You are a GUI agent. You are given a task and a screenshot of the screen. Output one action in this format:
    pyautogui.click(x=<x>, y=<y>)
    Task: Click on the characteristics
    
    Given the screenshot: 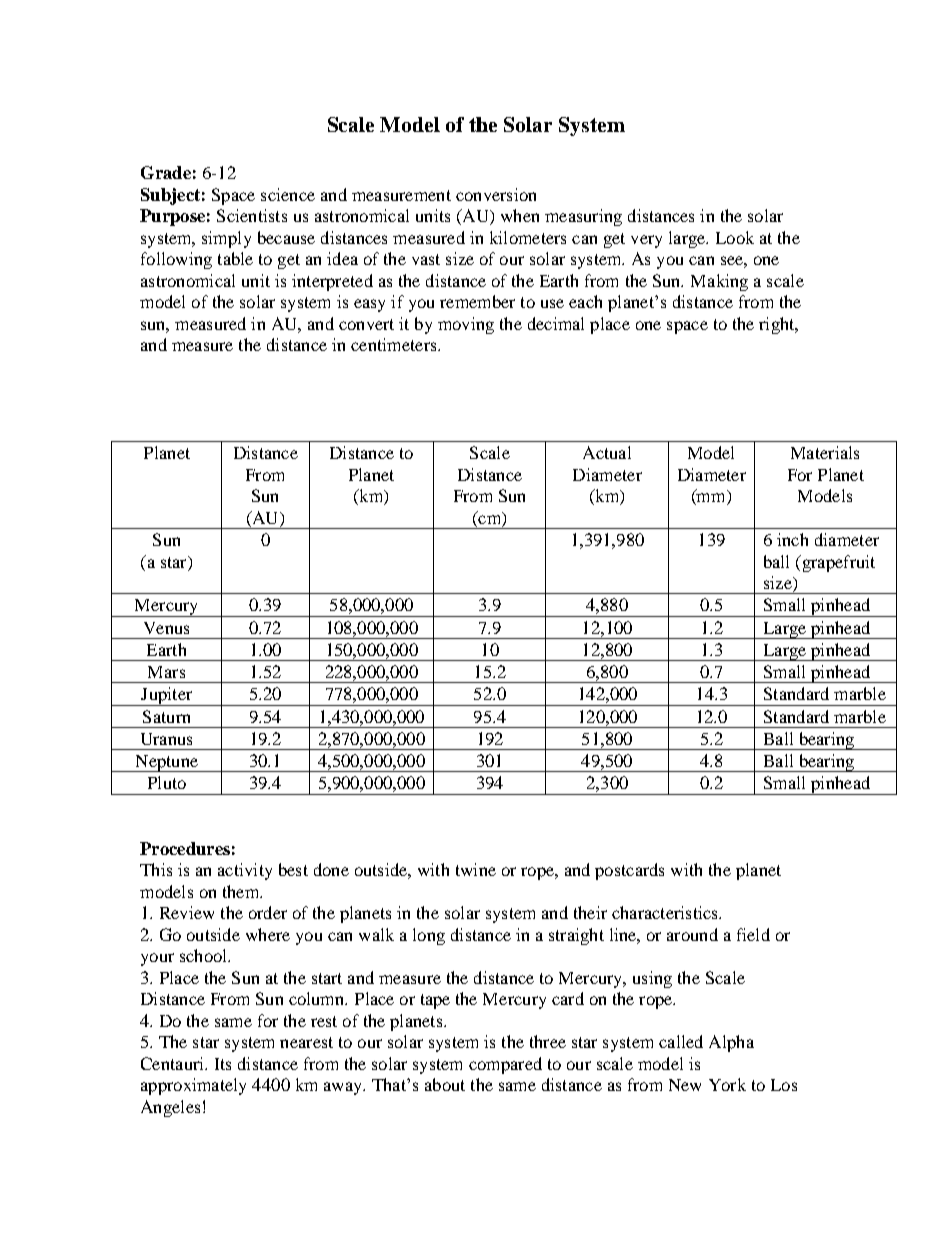 What is the action you would take?
    pyautogui.click(x=666, y=912)
